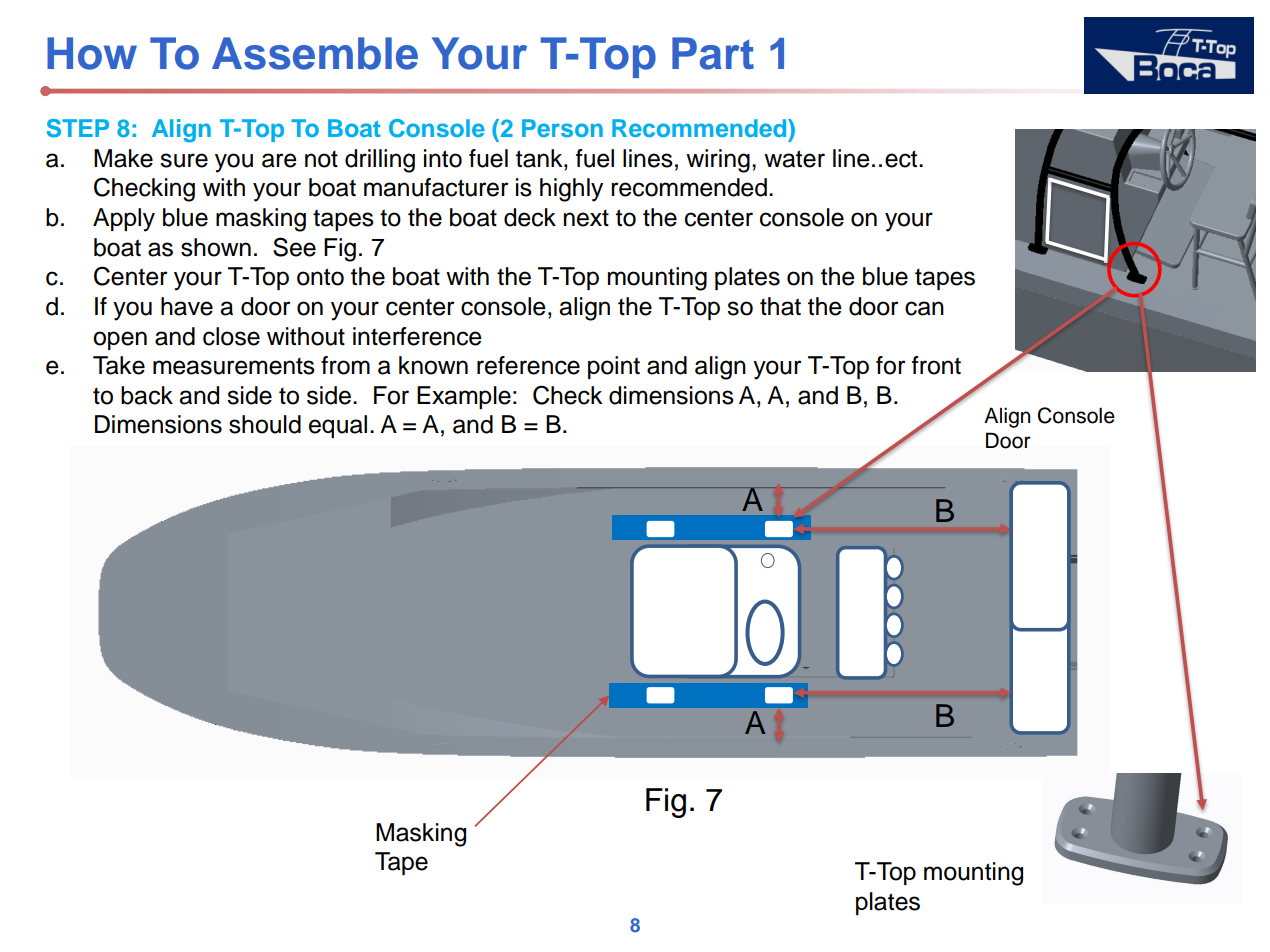 This screenshot has height=952, width=1270. I want to click on Assemble, so click(315, 53).
